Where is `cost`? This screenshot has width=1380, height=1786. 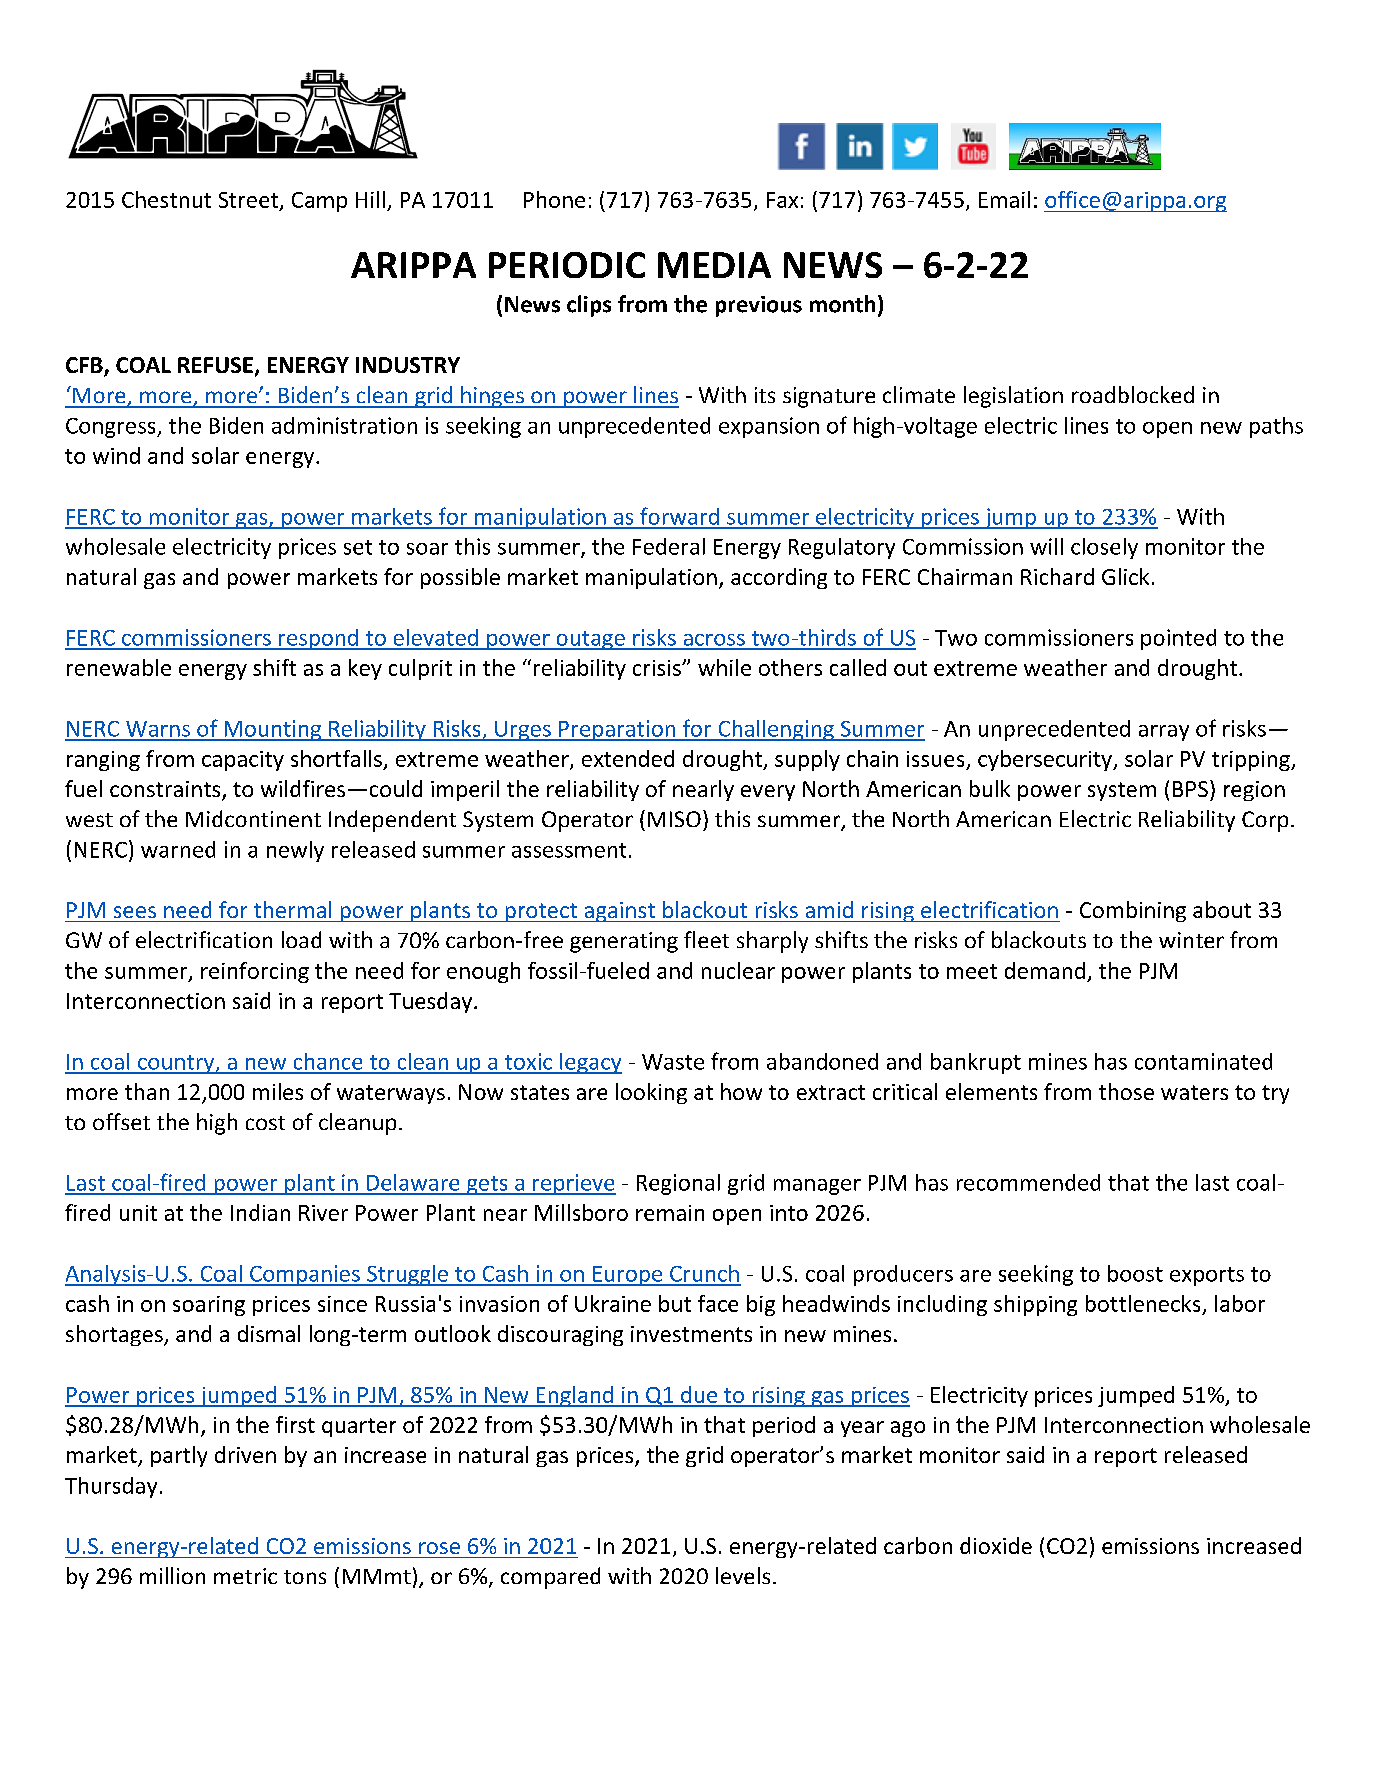 cost is located at coordinates (265, 1123).
